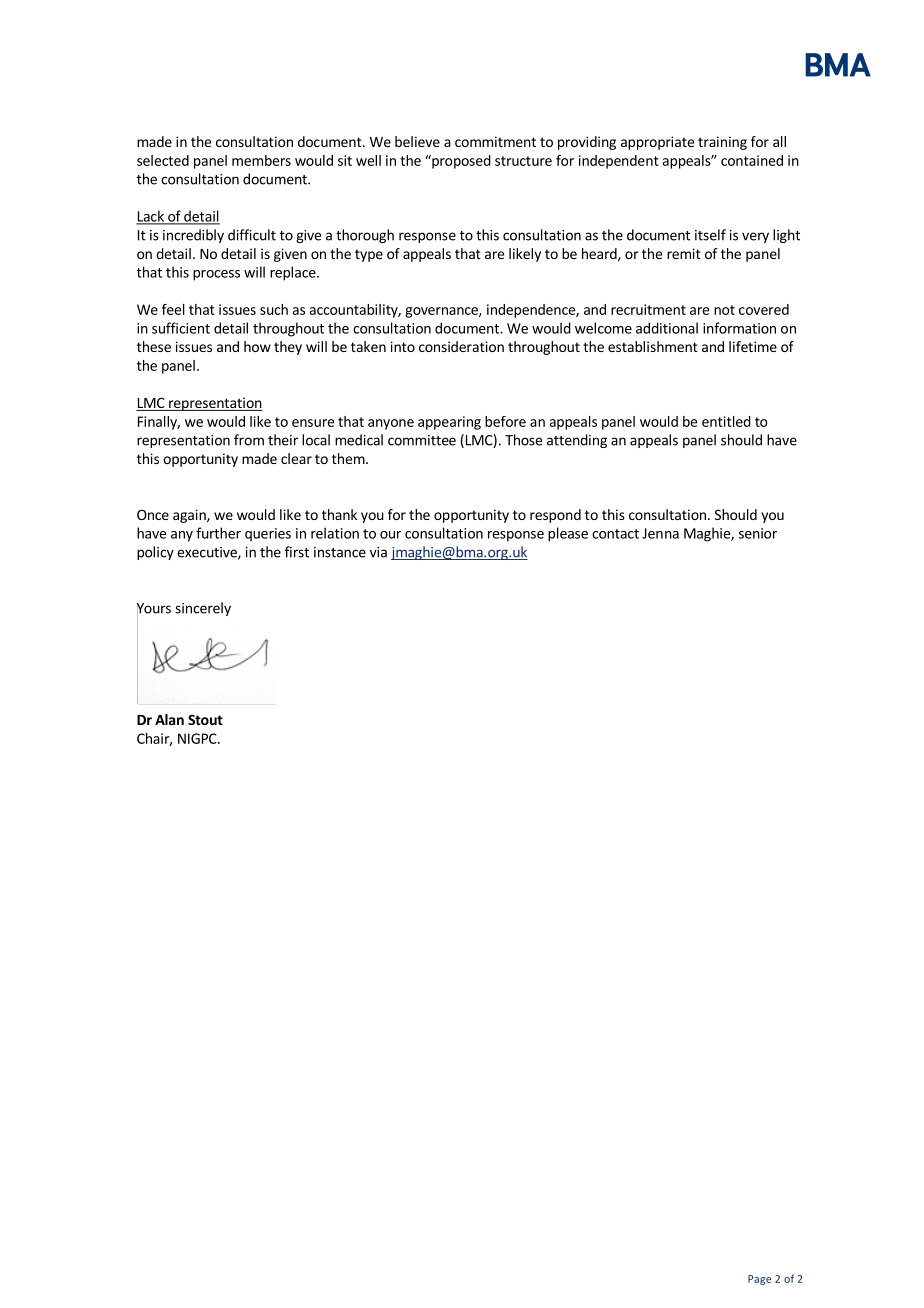  Describe the element at coordinates (722, 143) in the page. I see `training` at that location.
